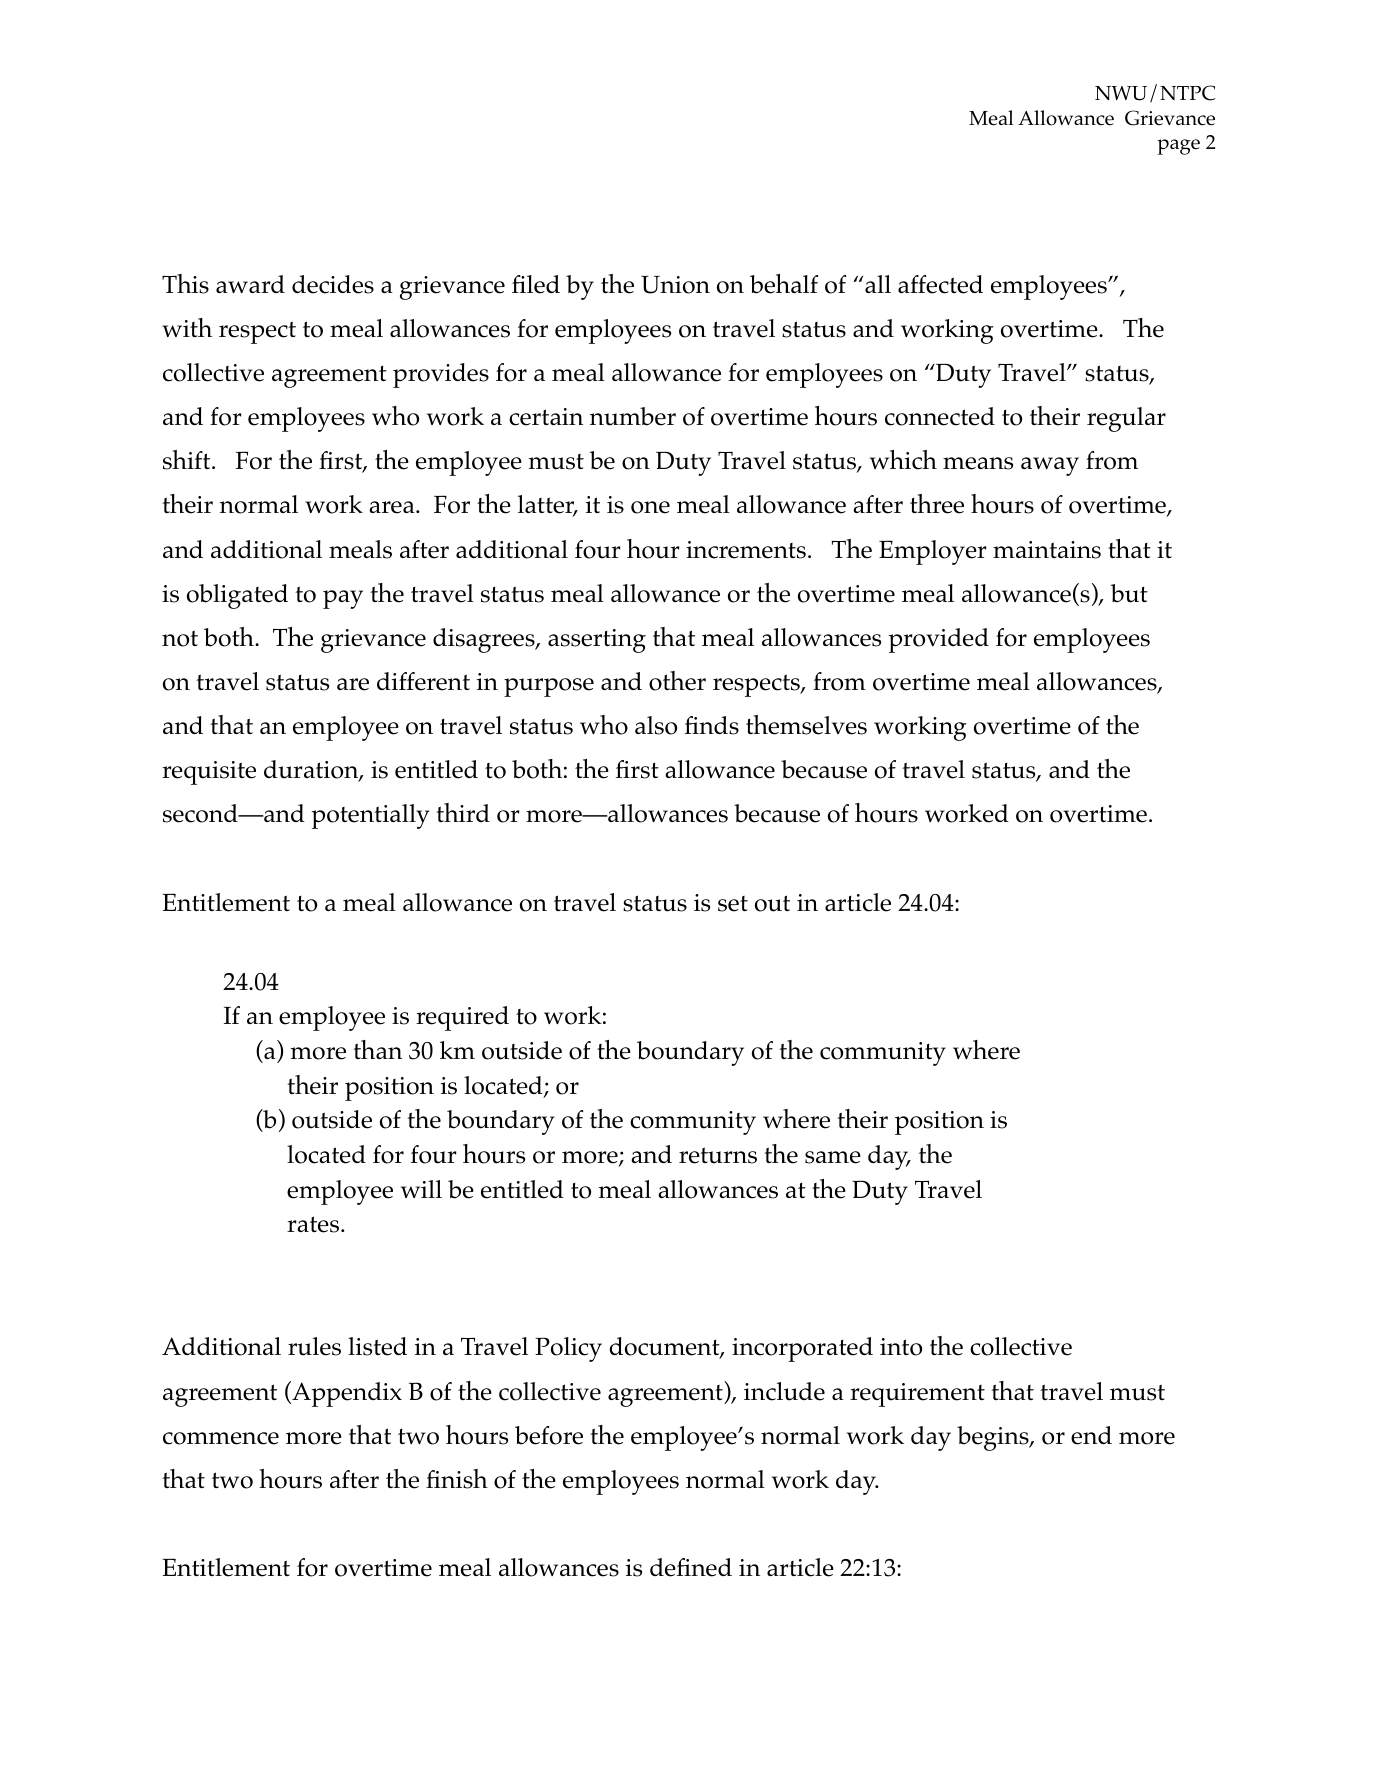 This document has height=1784, width=1378. I want to click on page, so click(1178, 147).
